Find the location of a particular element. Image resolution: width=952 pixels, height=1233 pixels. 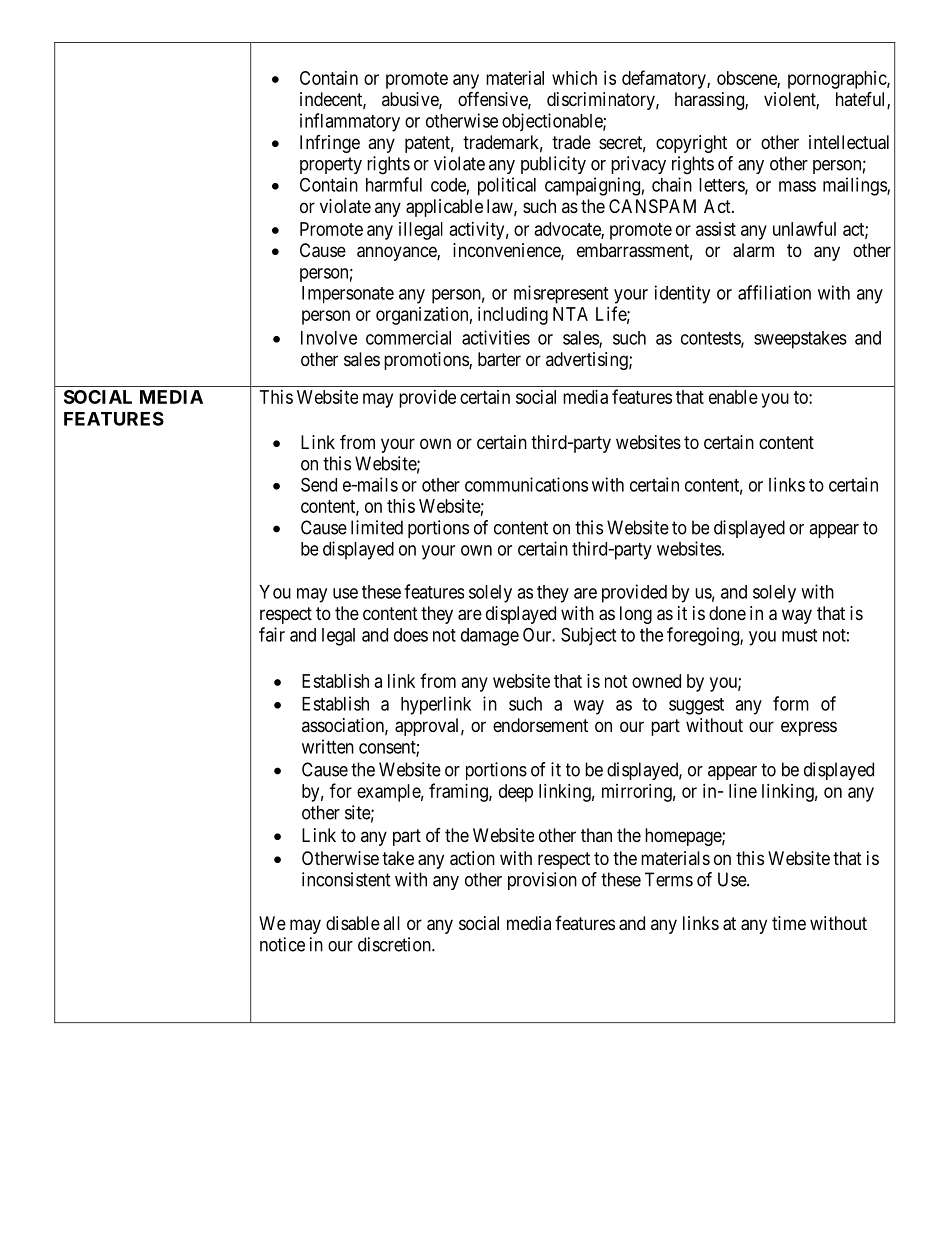

enable is located at coordinates (733, 397).
